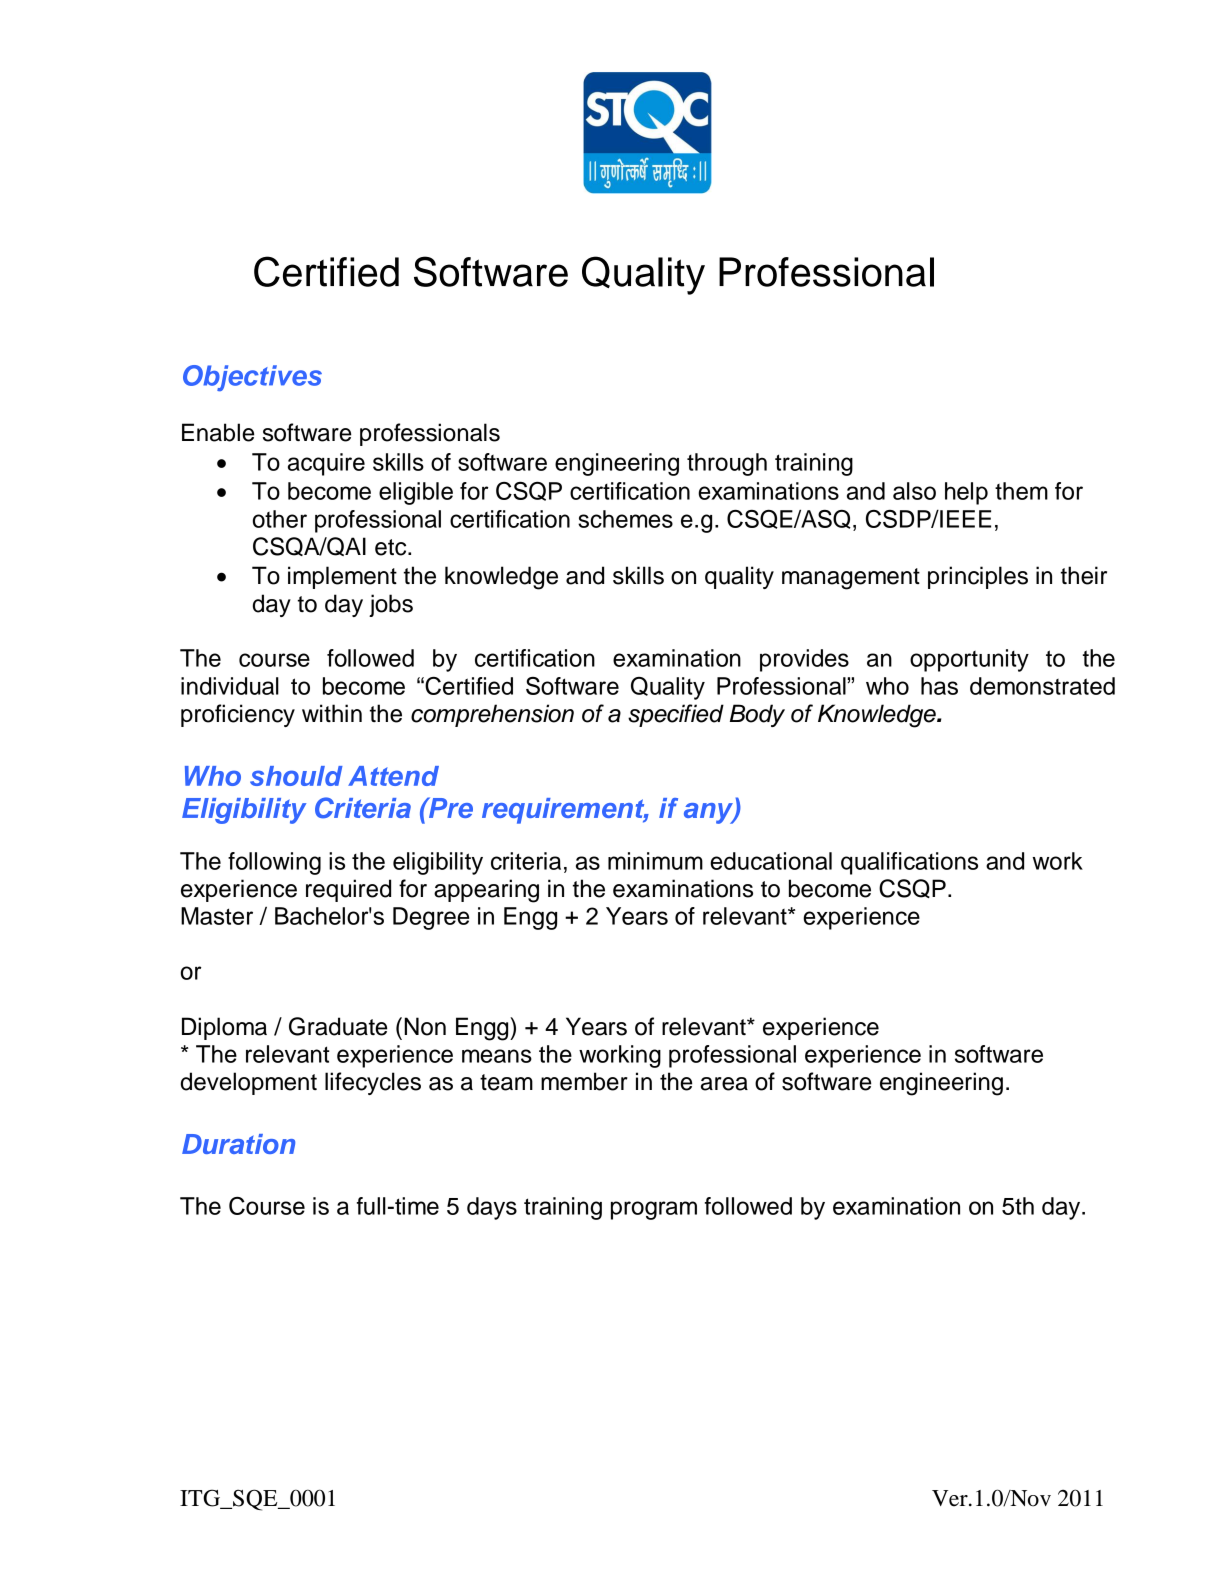 This image has width=1224, height=1584. Describe the element at coordinates (655, 861) in the image. I see `minimum` at that location.
